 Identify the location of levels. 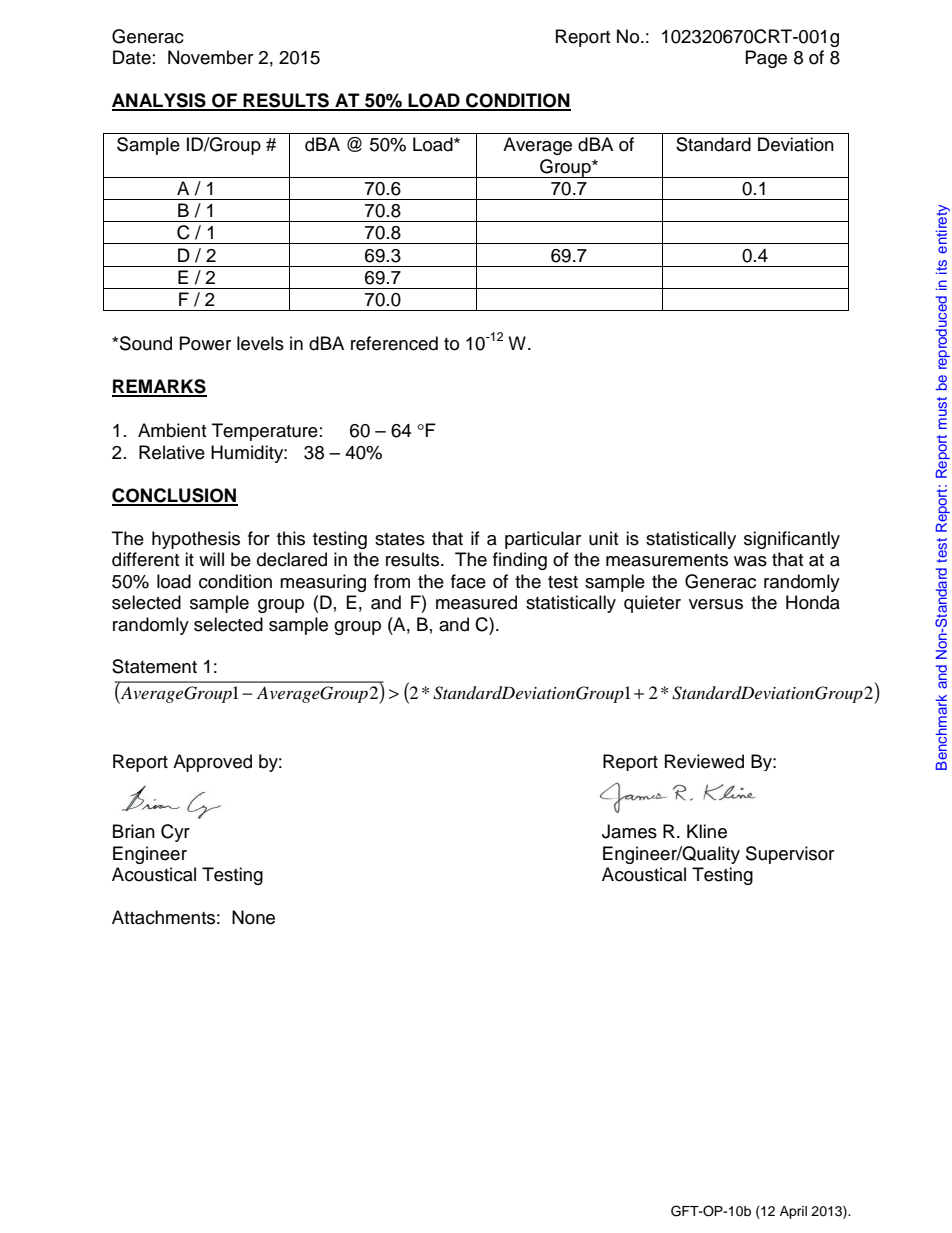
(260, 343).
